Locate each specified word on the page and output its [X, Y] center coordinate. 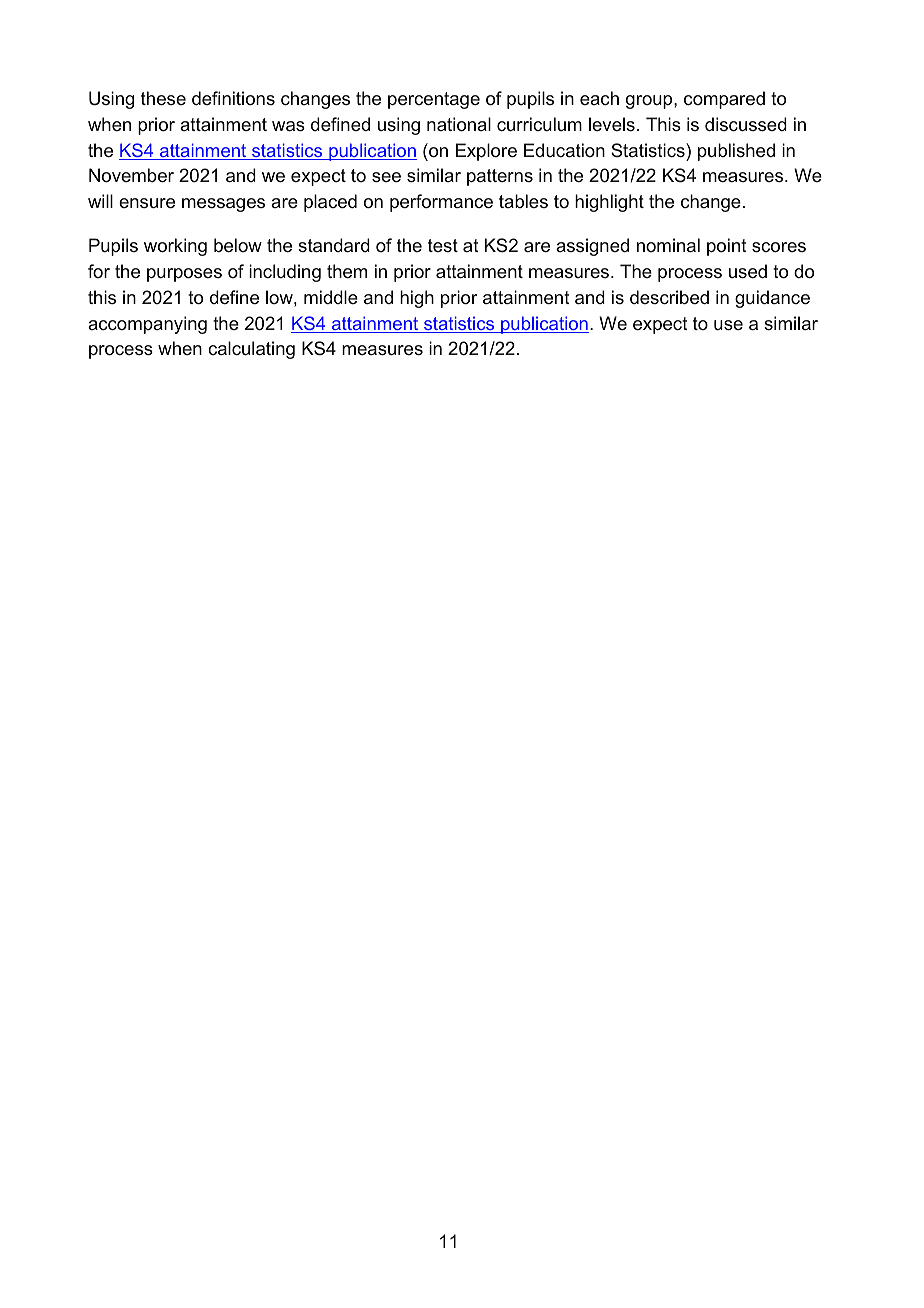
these [163, 98]
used [748, 271]
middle [331, 297]
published [736, 152]
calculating [251, 350]
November [131, 175]
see [386, 177]
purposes [184, 275]
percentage [434, 100]
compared [724, 100]
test [443, 245]
